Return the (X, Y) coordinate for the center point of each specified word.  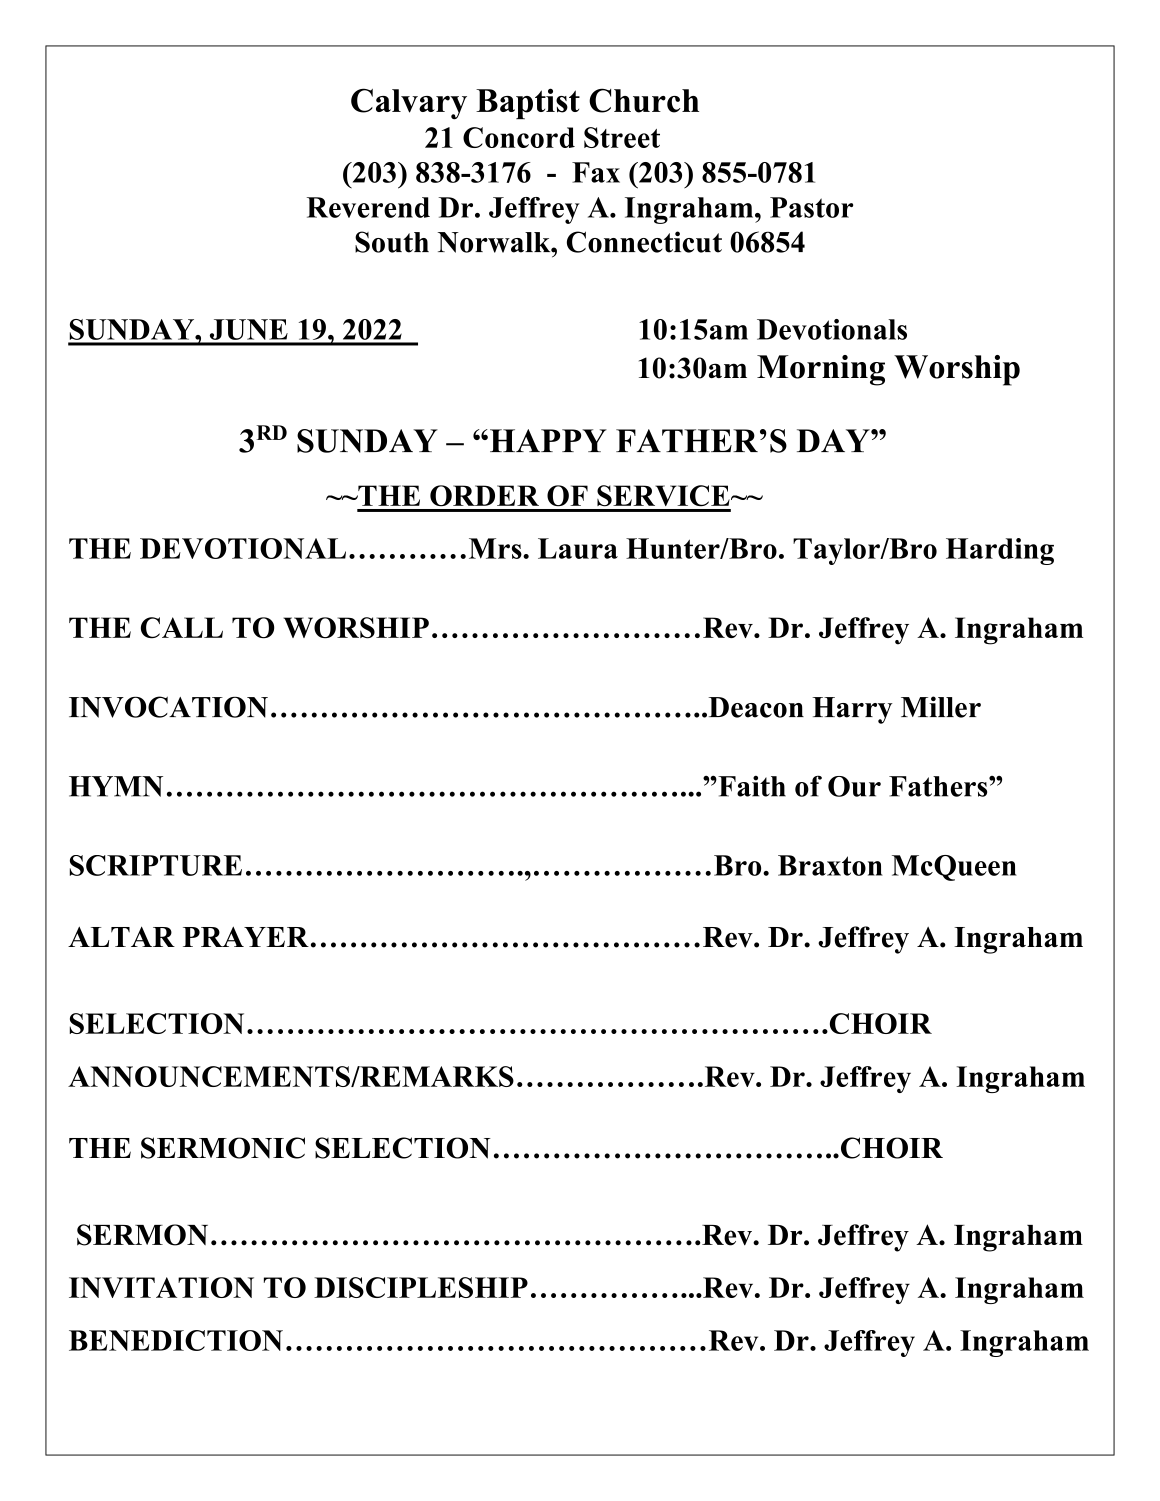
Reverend (368, 207)
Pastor (811, 207)
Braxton (830, 865)
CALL (182, 628)
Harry (852, 710)
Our (854, 786)
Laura (578, 548)
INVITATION (161, 1287)
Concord (519, 137)
